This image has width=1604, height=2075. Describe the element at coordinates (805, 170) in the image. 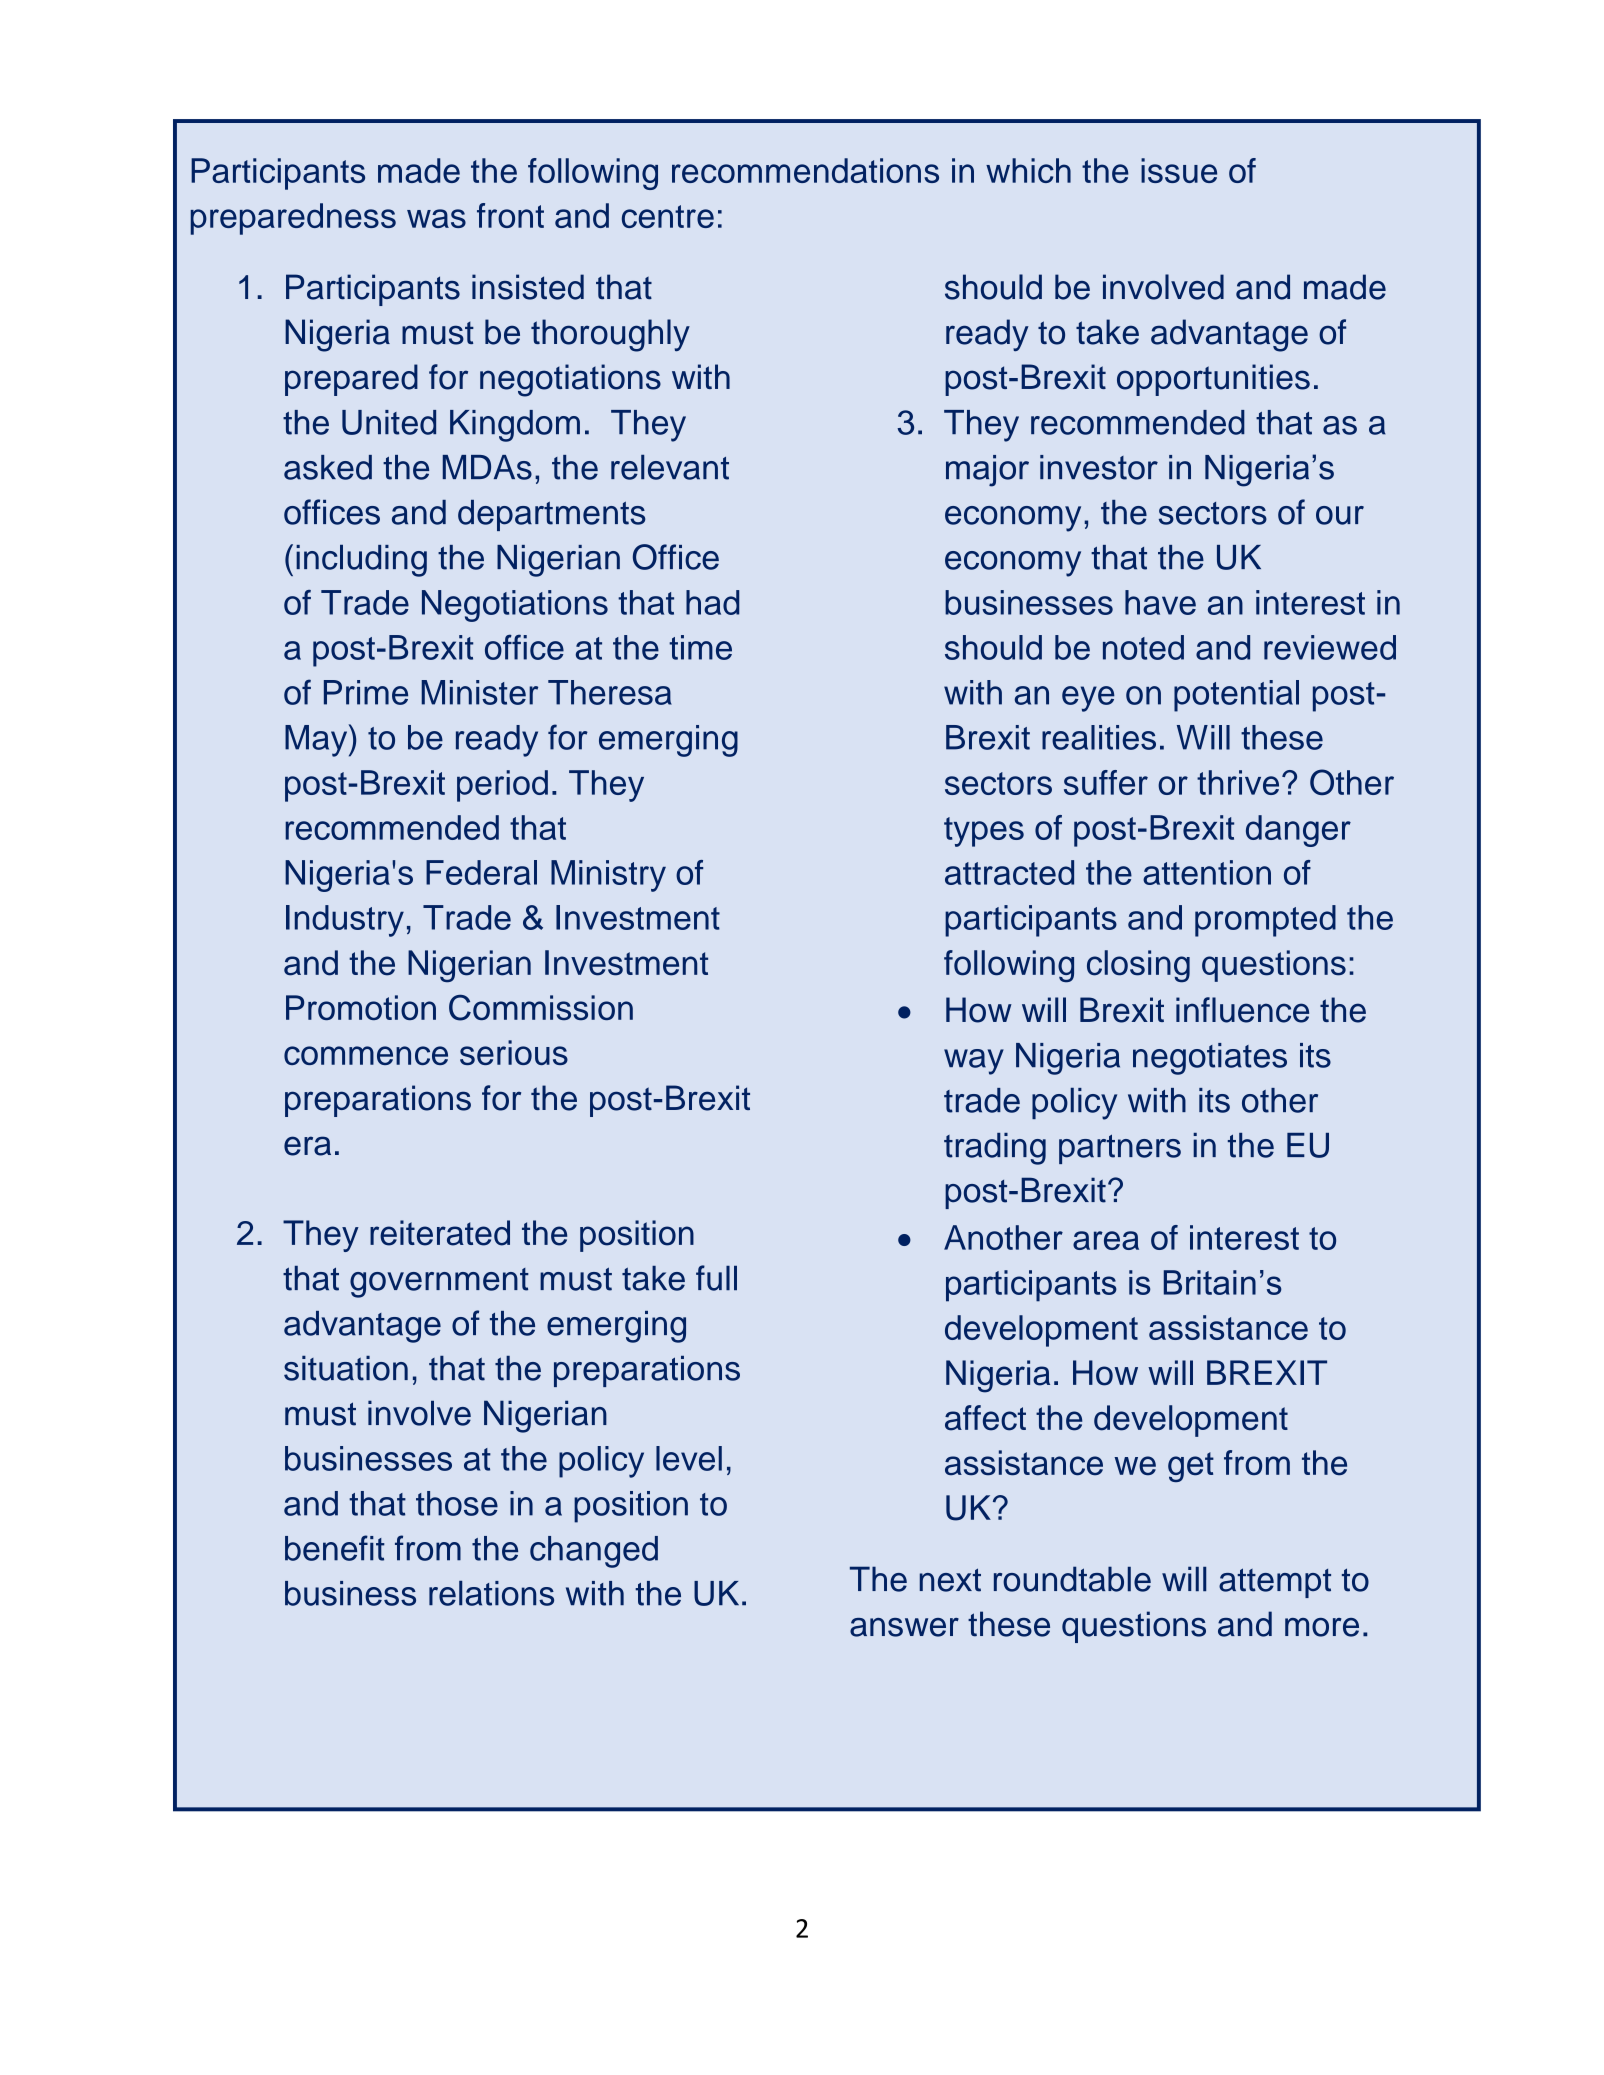

I see `recommendations` at that location.
